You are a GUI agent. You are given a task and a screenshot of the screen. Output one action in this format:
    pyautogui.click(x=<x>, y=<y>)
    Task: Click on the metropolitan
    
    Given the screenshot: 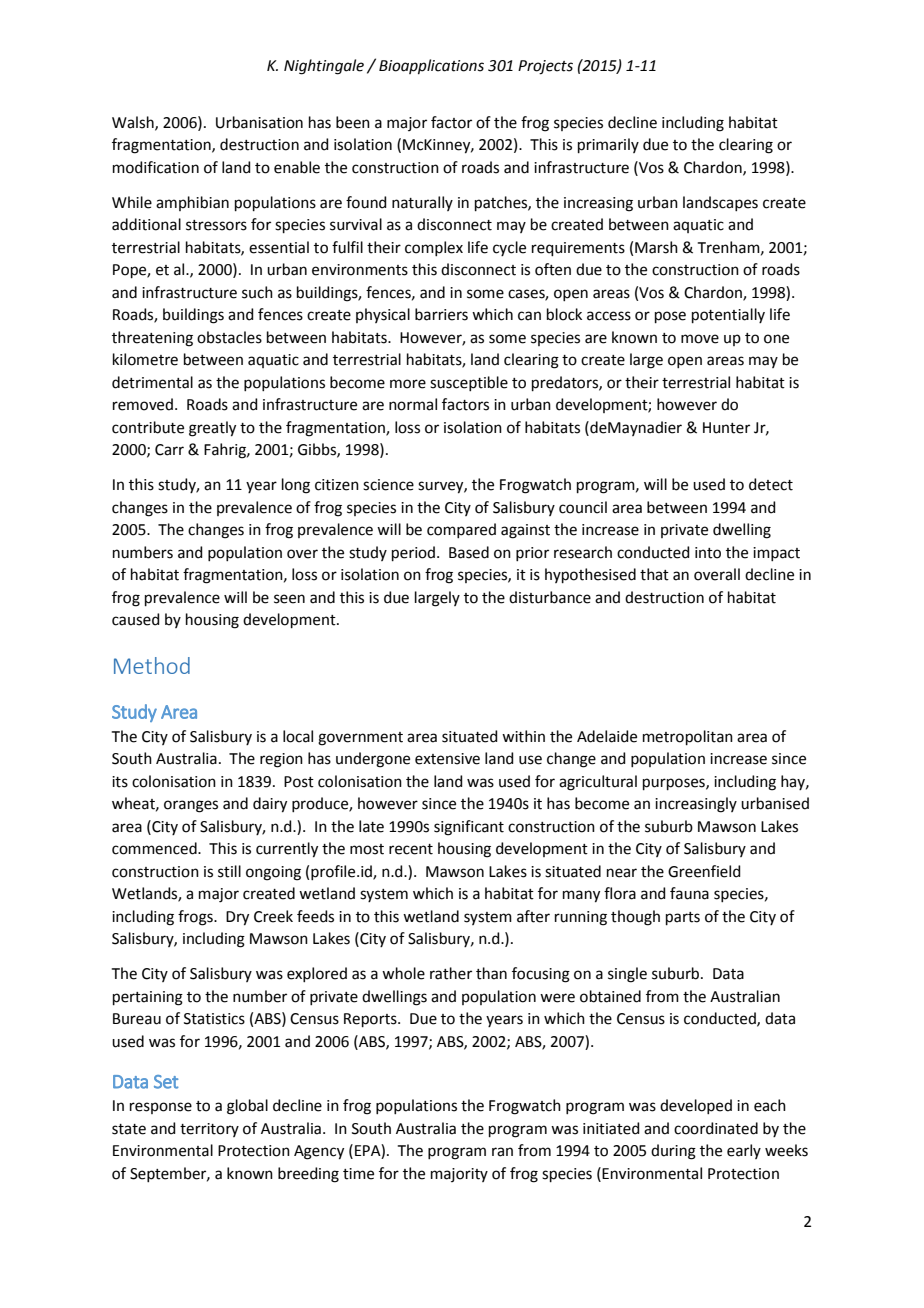 What is the action you would take?
    pyautogui.click(x=688, y=737)
